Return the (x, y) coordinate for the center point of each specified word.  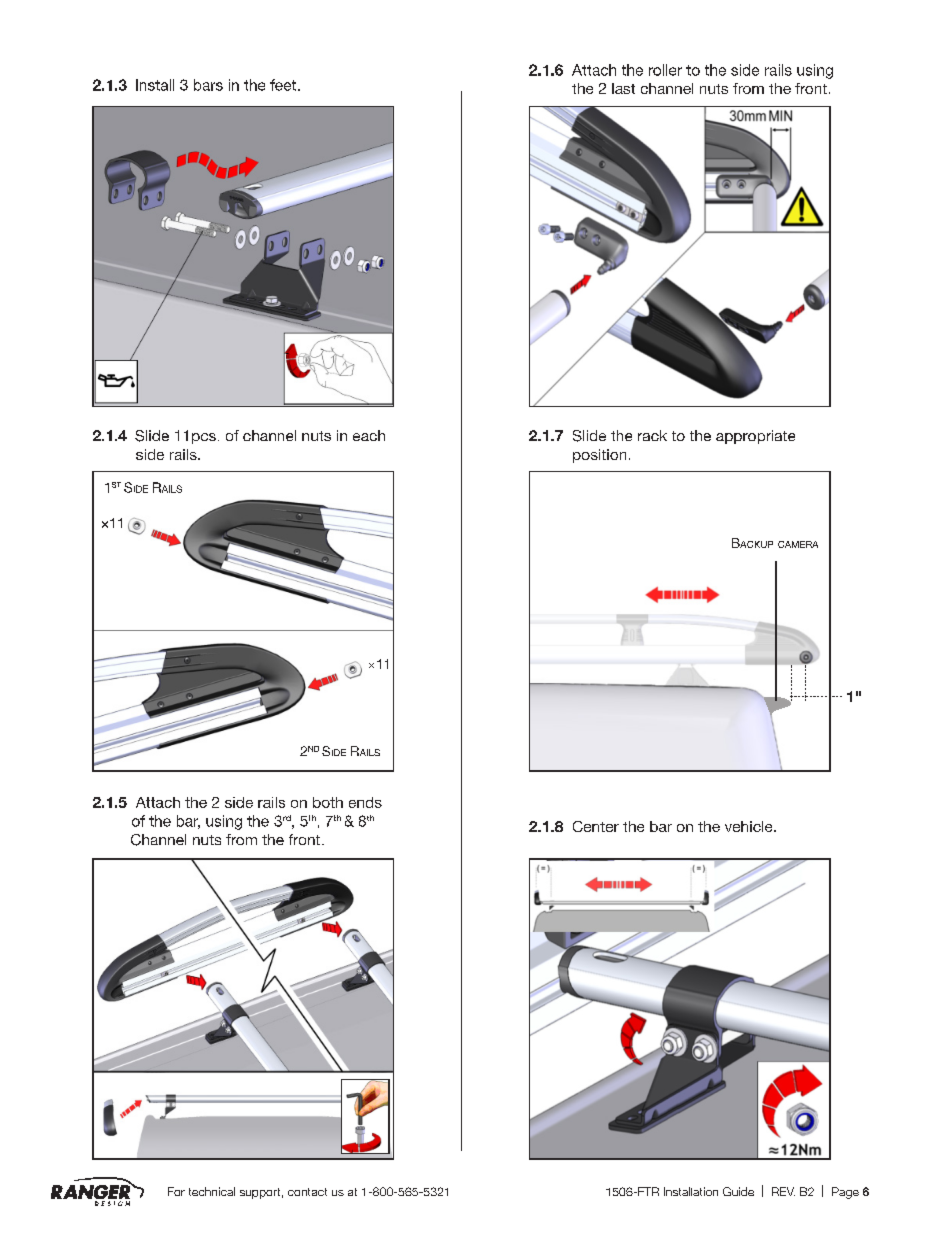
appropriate (755, 437)
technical (212, 1191)
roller (665, 70)
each (369, 435)
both (328, 802)
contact (307, 1192)
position (599, 456)
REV (783, 1191)
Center (596, 826)
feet (283, 85)
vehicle (750, 826)
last (623, 88)
